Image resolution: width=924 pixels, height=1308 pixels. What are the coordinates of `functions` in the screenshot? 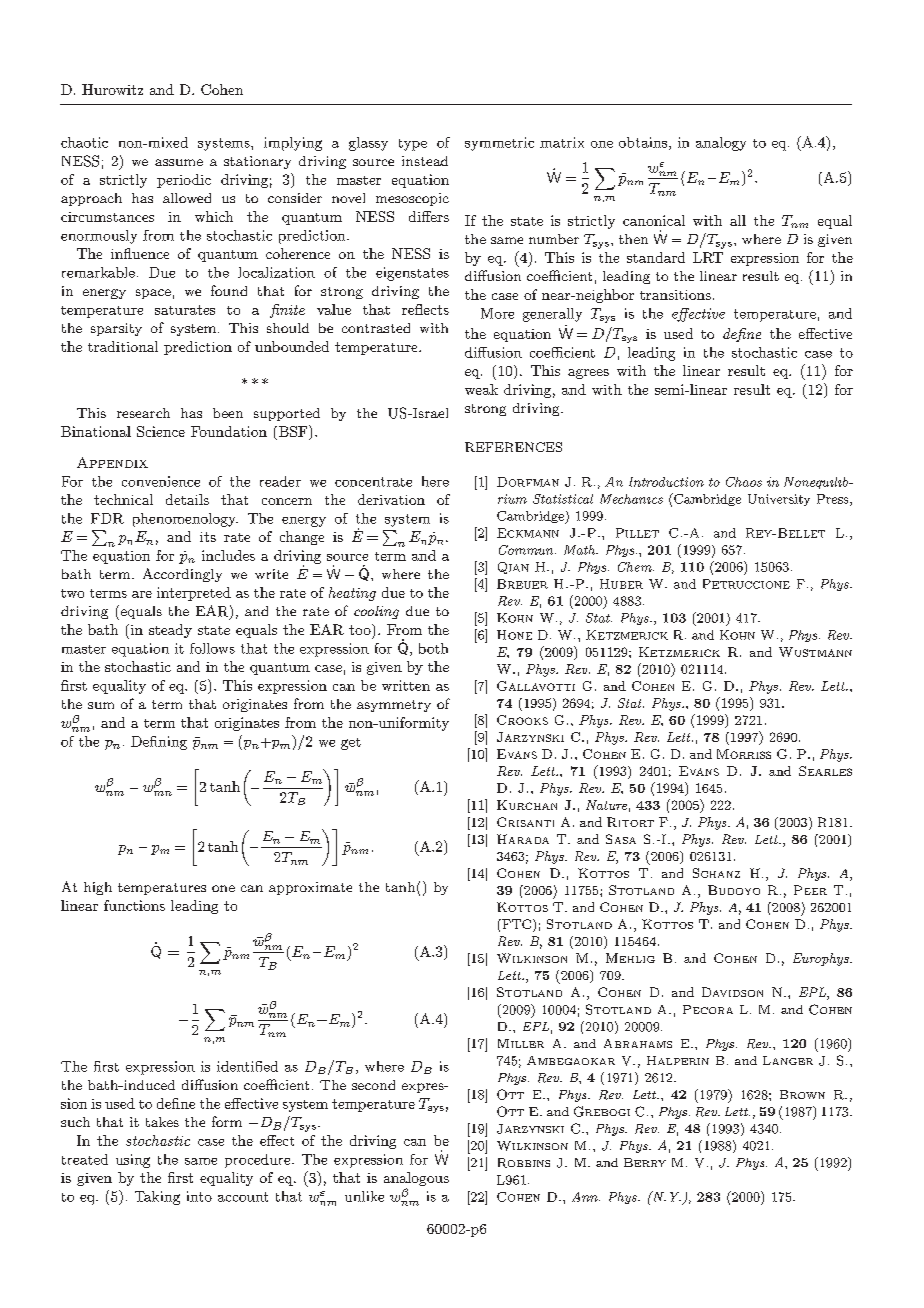 It's located at (134, 905).
